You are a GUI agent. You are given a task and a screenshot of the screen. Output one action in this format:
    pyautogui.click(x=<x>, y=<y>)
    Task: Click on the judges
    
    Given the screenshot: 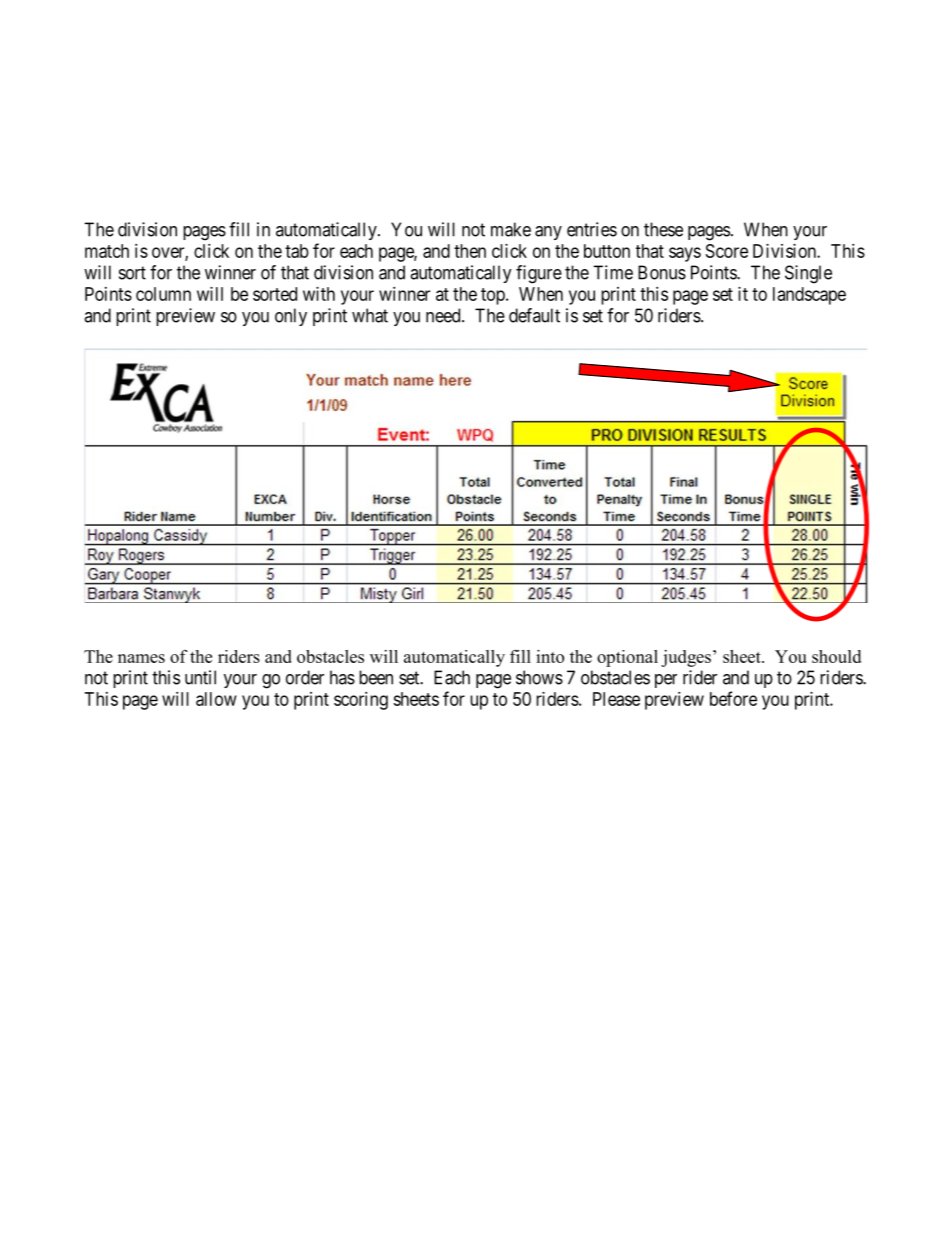 What is the action you would take?
    pyautogui.click(x=686, y=658)
